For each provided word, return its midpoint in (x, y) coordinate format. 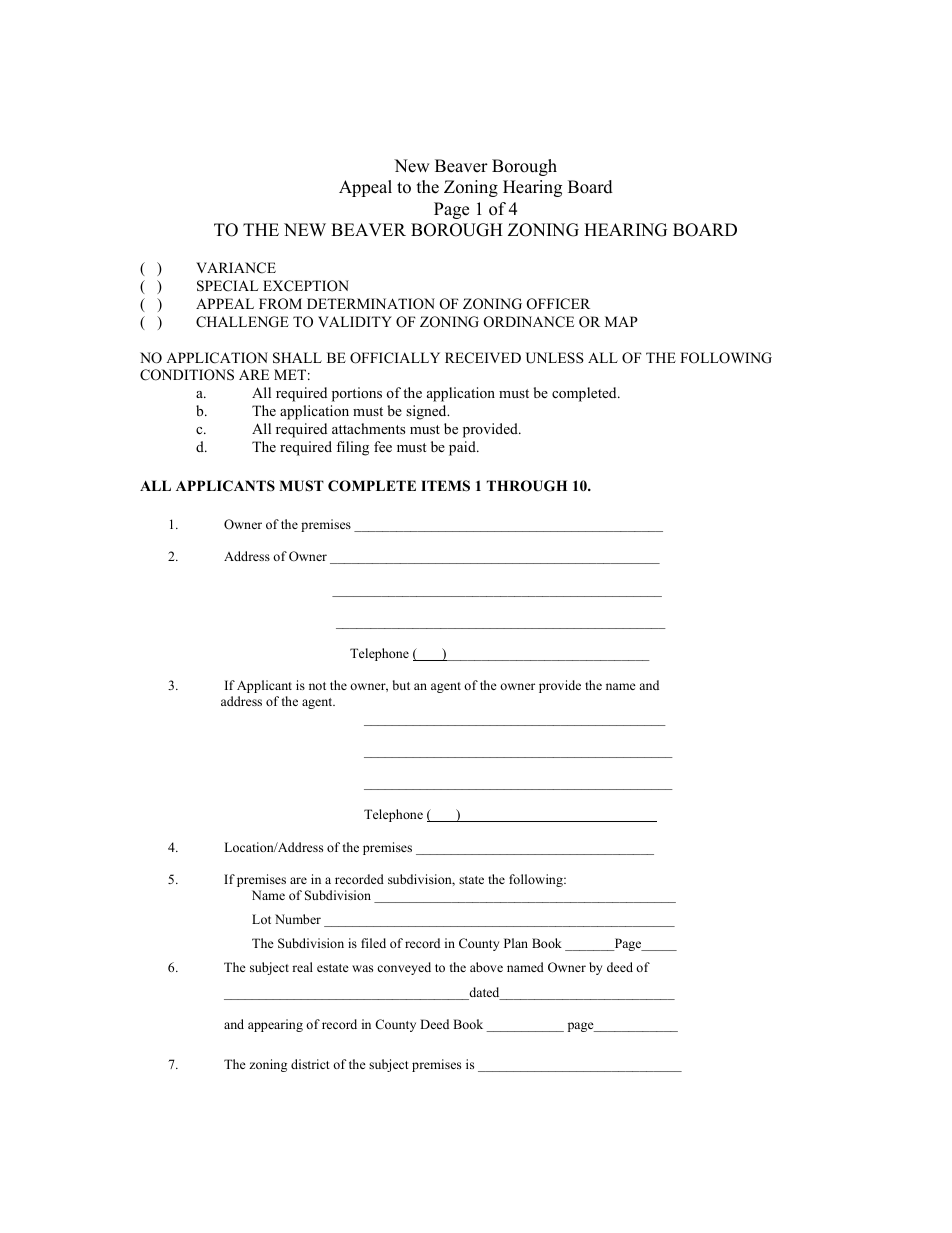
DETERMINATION (371, 304)
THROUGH (527, 486)
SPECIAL (228, 286)
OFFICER (558, 304)
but (401, 685)
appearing (275, 1025)
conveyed (404, 968)
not (317, 686)
